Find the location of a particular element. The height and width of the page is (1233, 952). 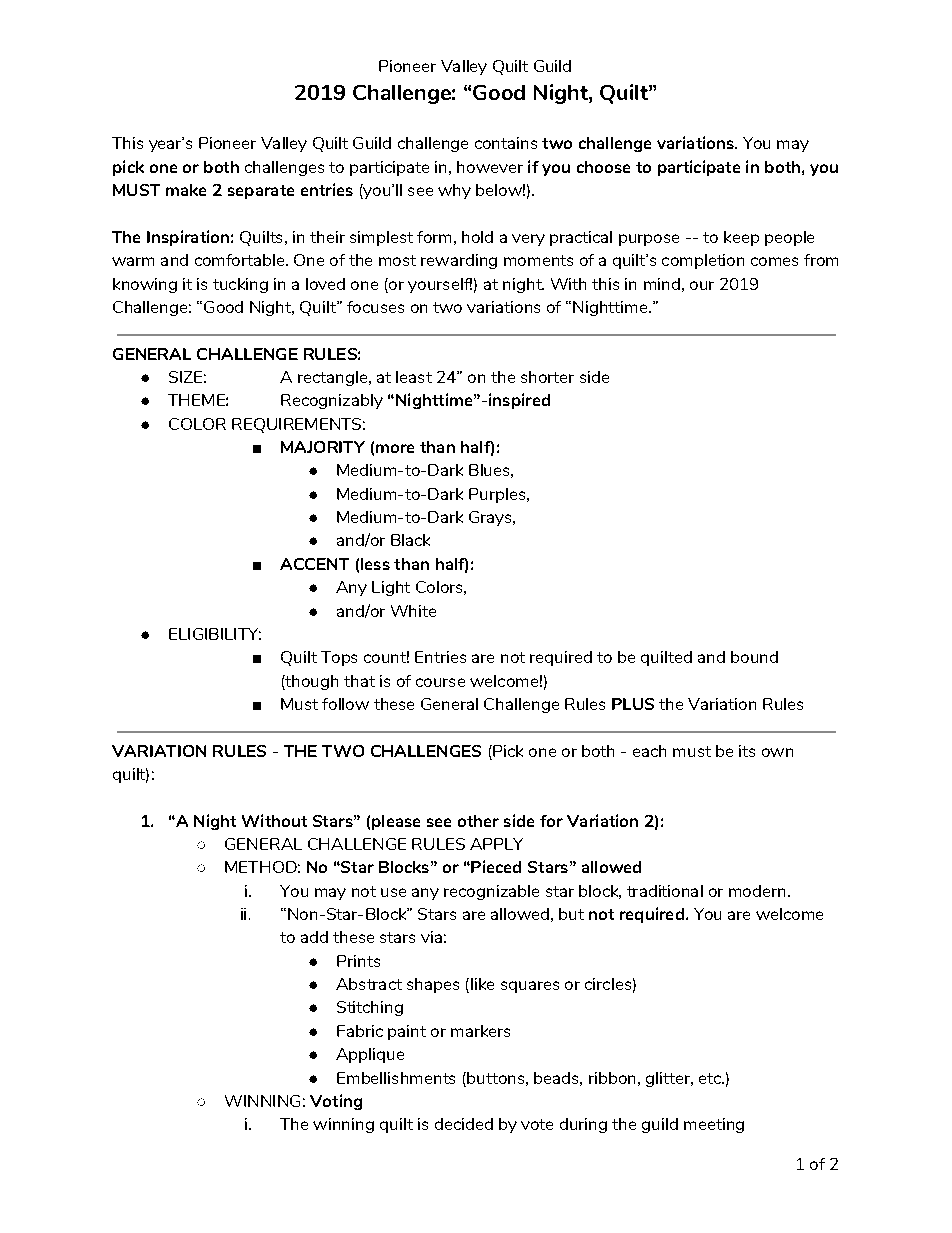

make is located at coordinates (186, 190).
